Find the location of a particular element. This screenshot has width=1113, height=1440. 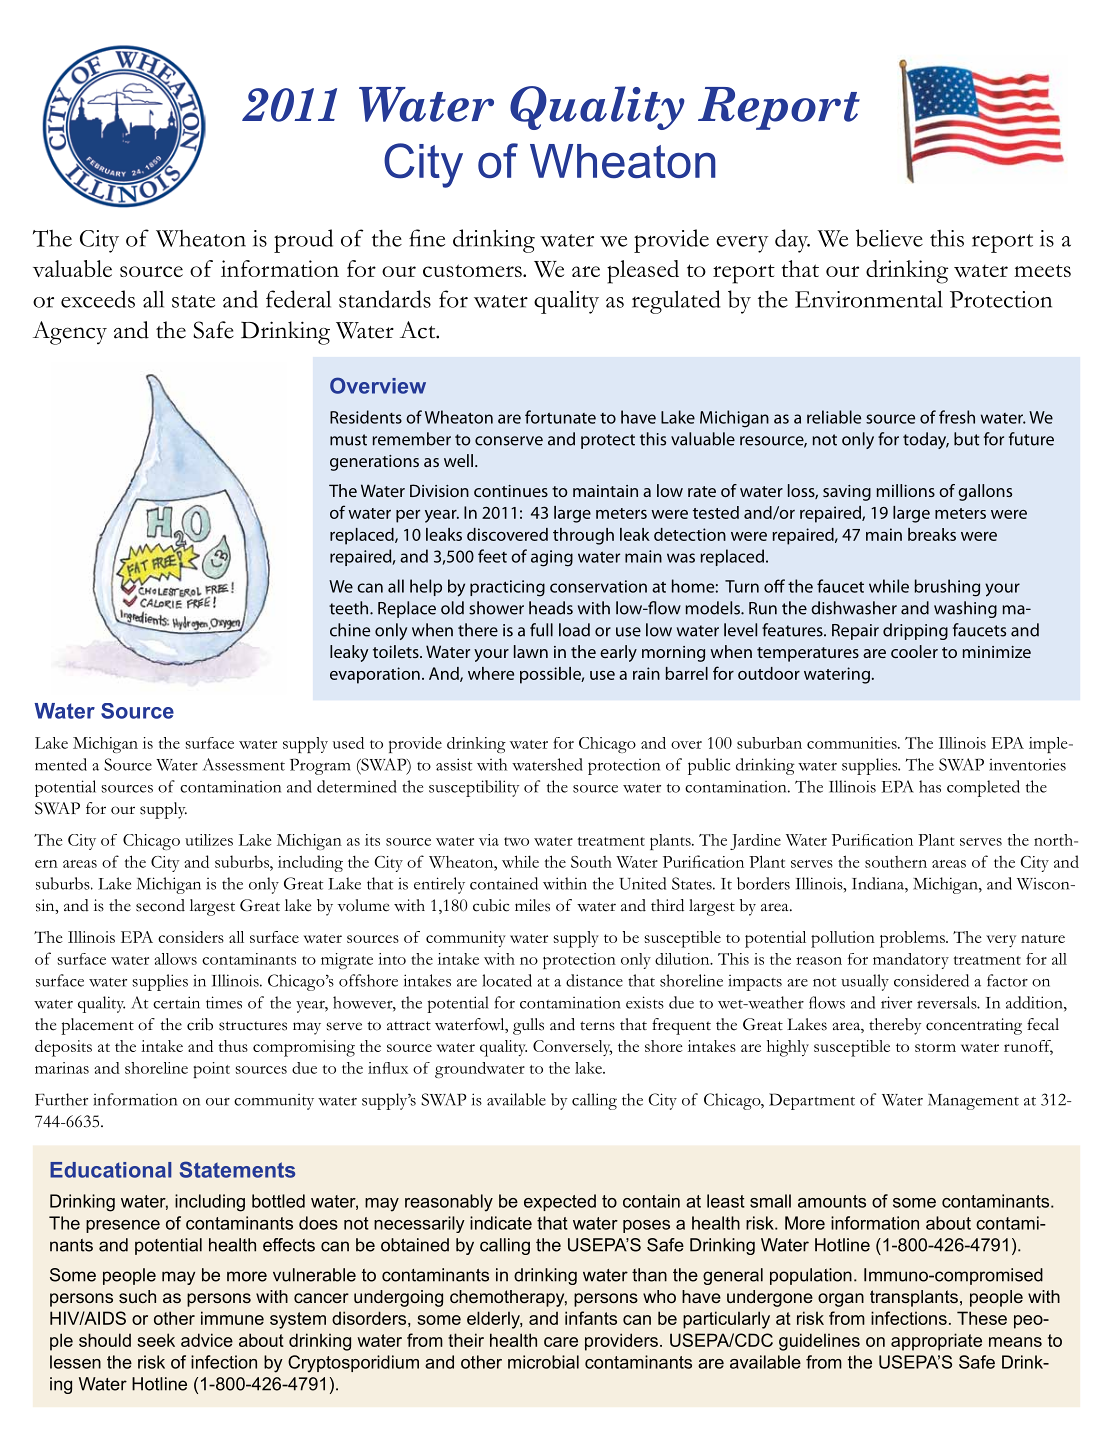

full is located at coordinates (541, 630).
